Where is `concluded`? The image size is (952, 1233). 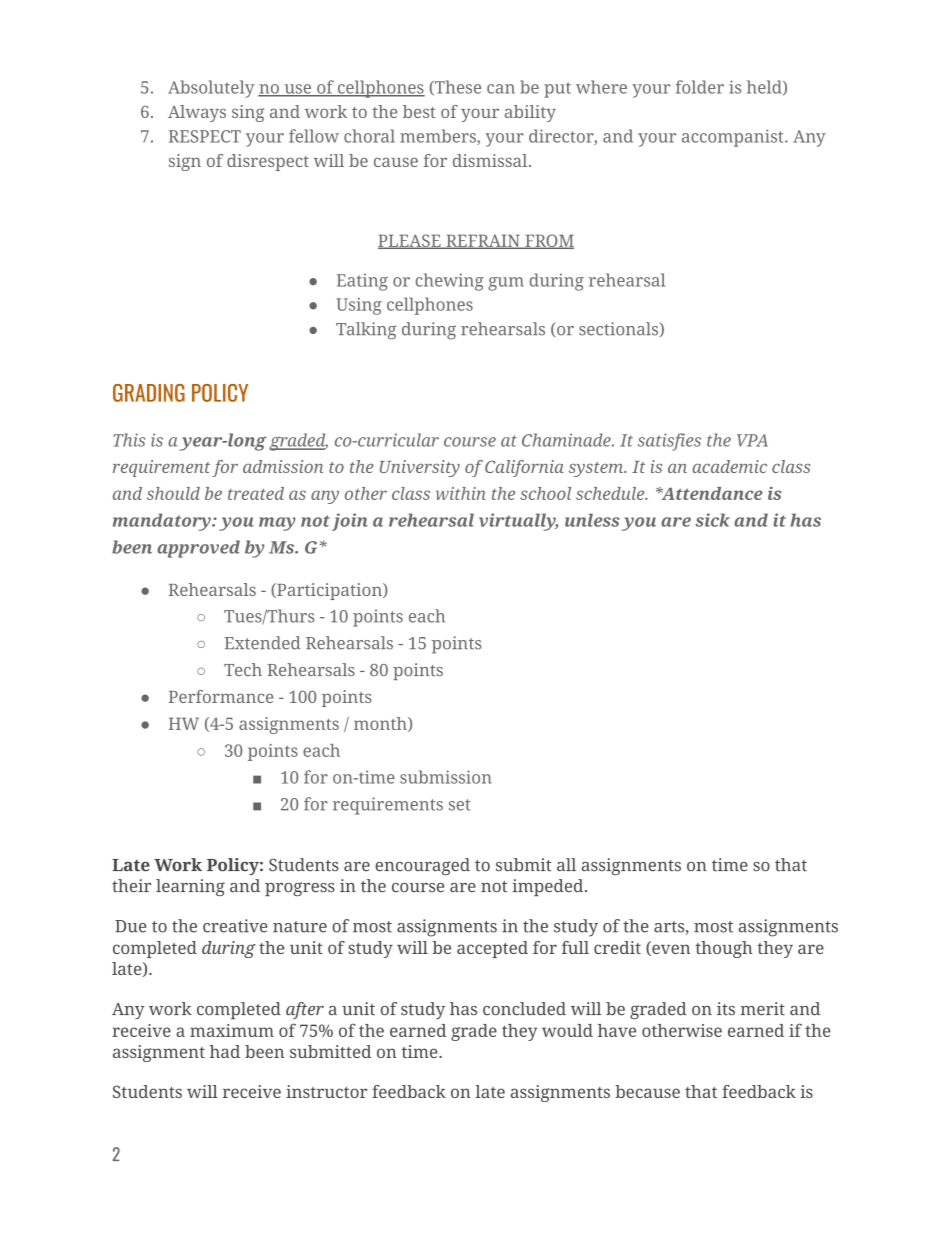
concluded is located at coordinates (524, 1009).
